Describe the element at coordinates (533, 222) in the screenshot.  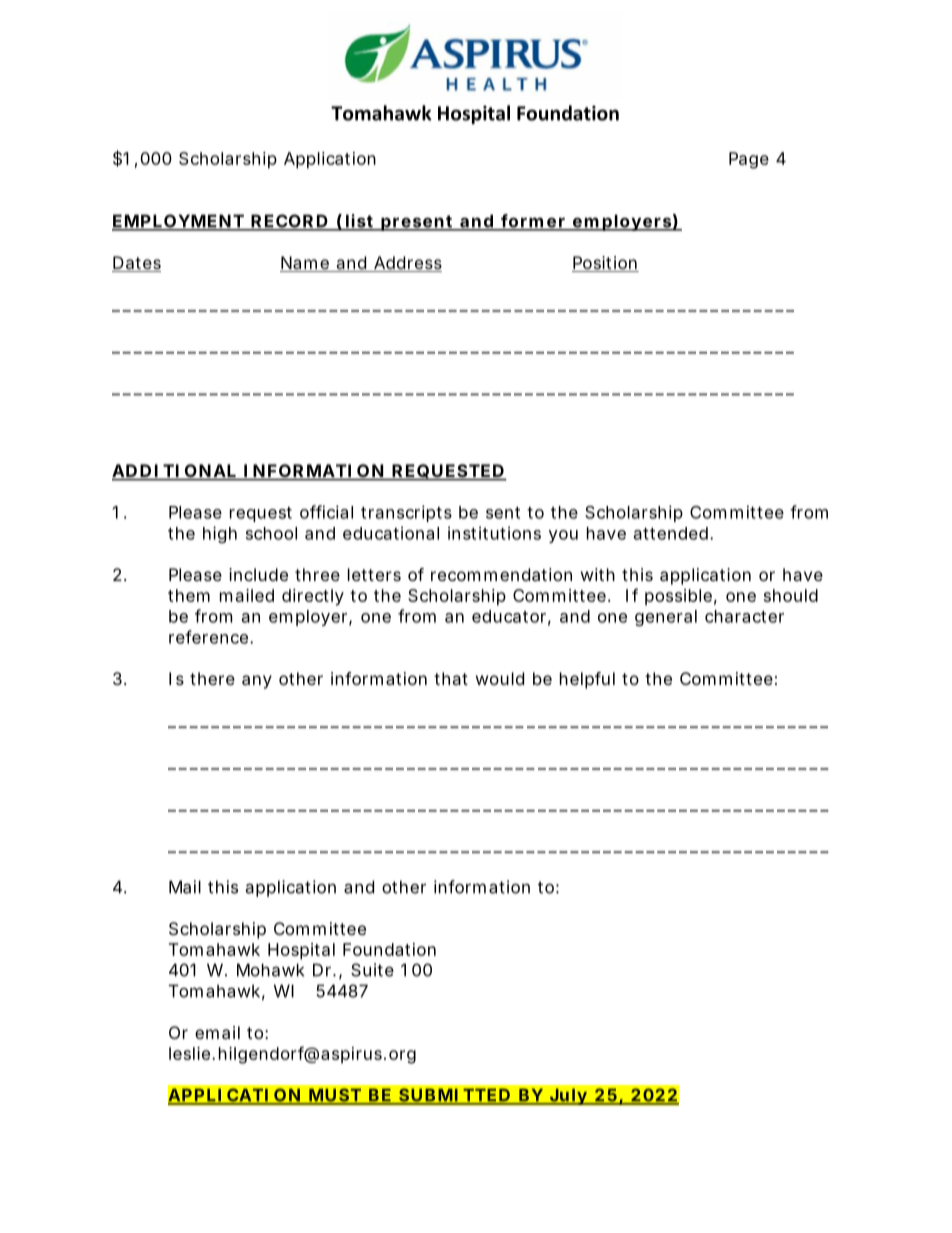
I see `former` at that location.
